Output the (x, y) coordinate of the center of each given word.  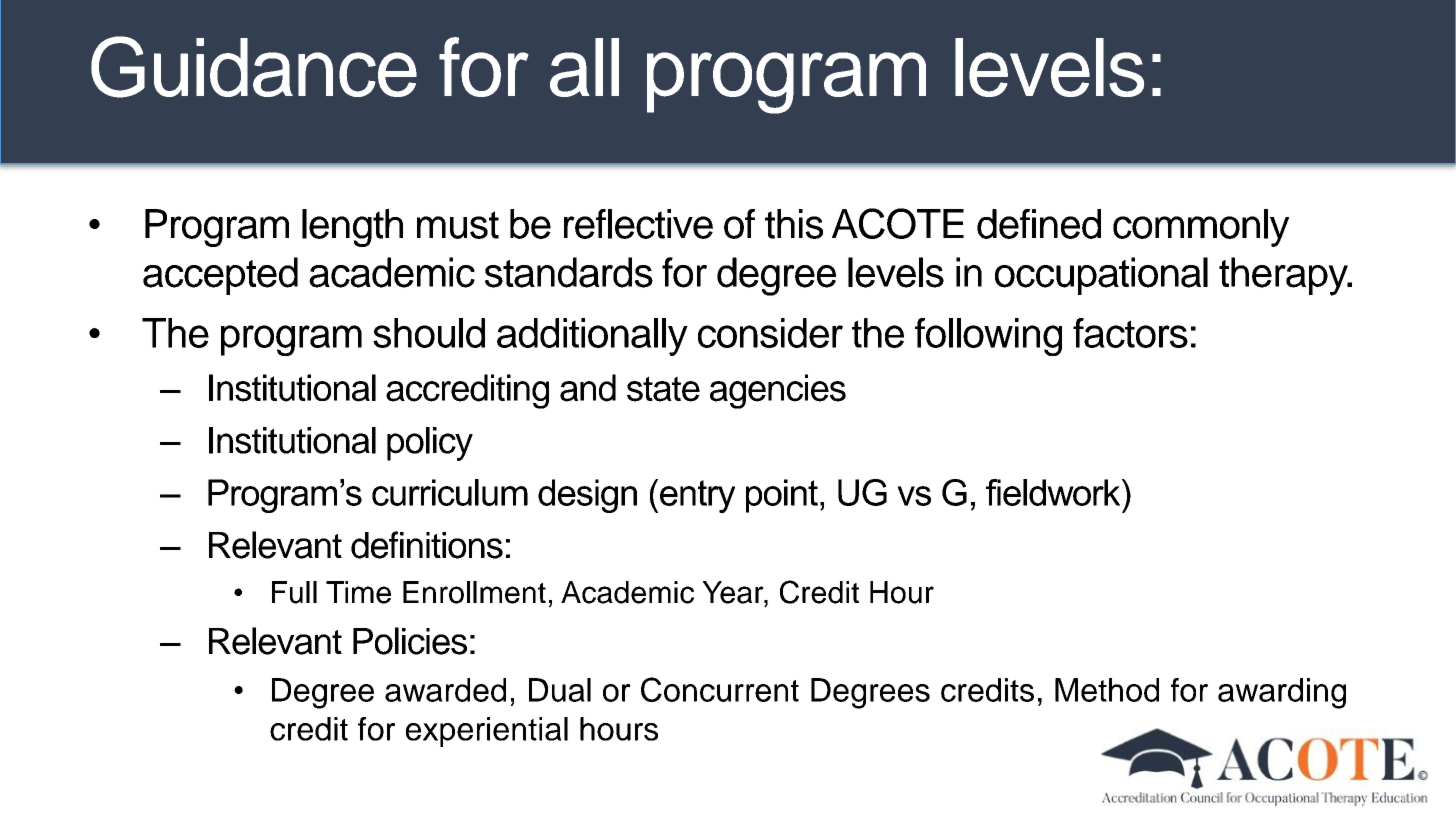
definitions (427, 545)
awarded (445, 690)
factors (1130, 333)
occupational (1101, 276)
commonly (1201, 228)
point (782, 496)
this (794, 224)
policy (430, 444)
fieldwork (1054, 492)
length (352, 228)
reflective (638, 224)
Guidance (254, 67)
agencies (778, 391)
